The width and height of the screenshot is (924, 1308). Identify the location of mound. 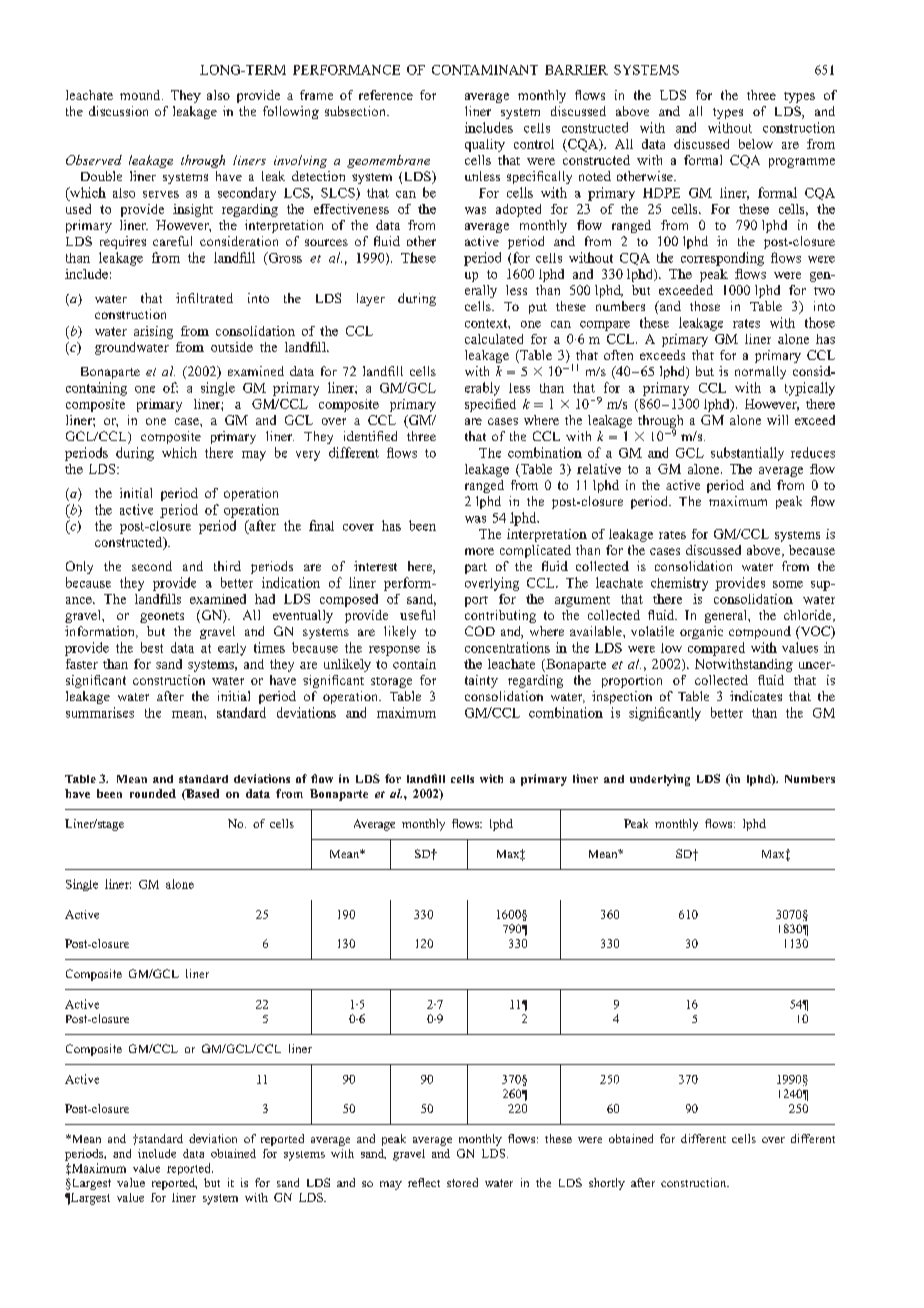
(141, 95).
